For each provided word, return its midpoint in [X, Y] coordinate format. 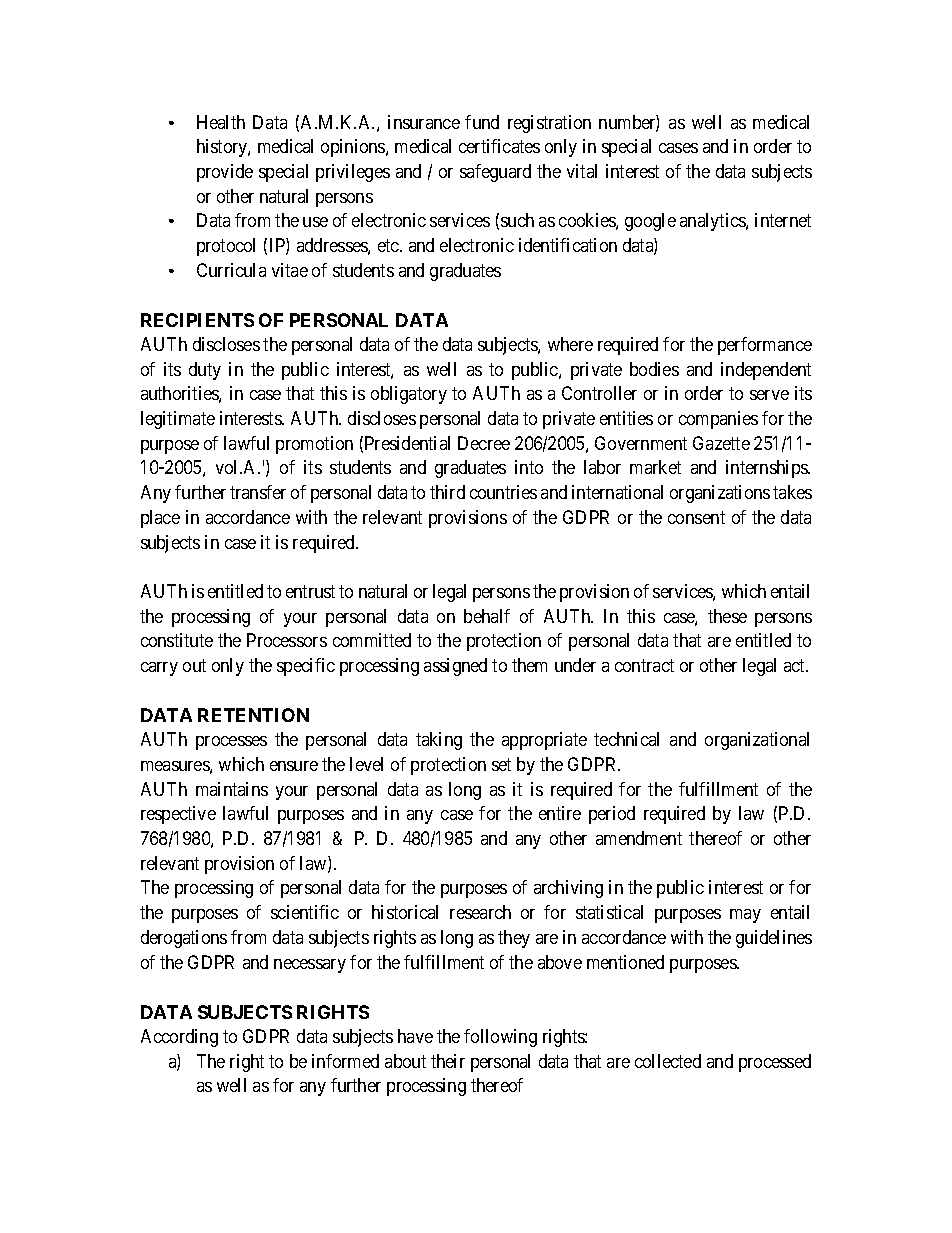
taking [439, 741]
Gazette [721, 443]
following [500, 1038]
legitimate [178, 420]
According [179, 1038]
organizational [757, 741]
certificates [499, 146]
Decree [484, 443]
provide [225, 173]
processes [231, 743]
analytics [713, 222]
